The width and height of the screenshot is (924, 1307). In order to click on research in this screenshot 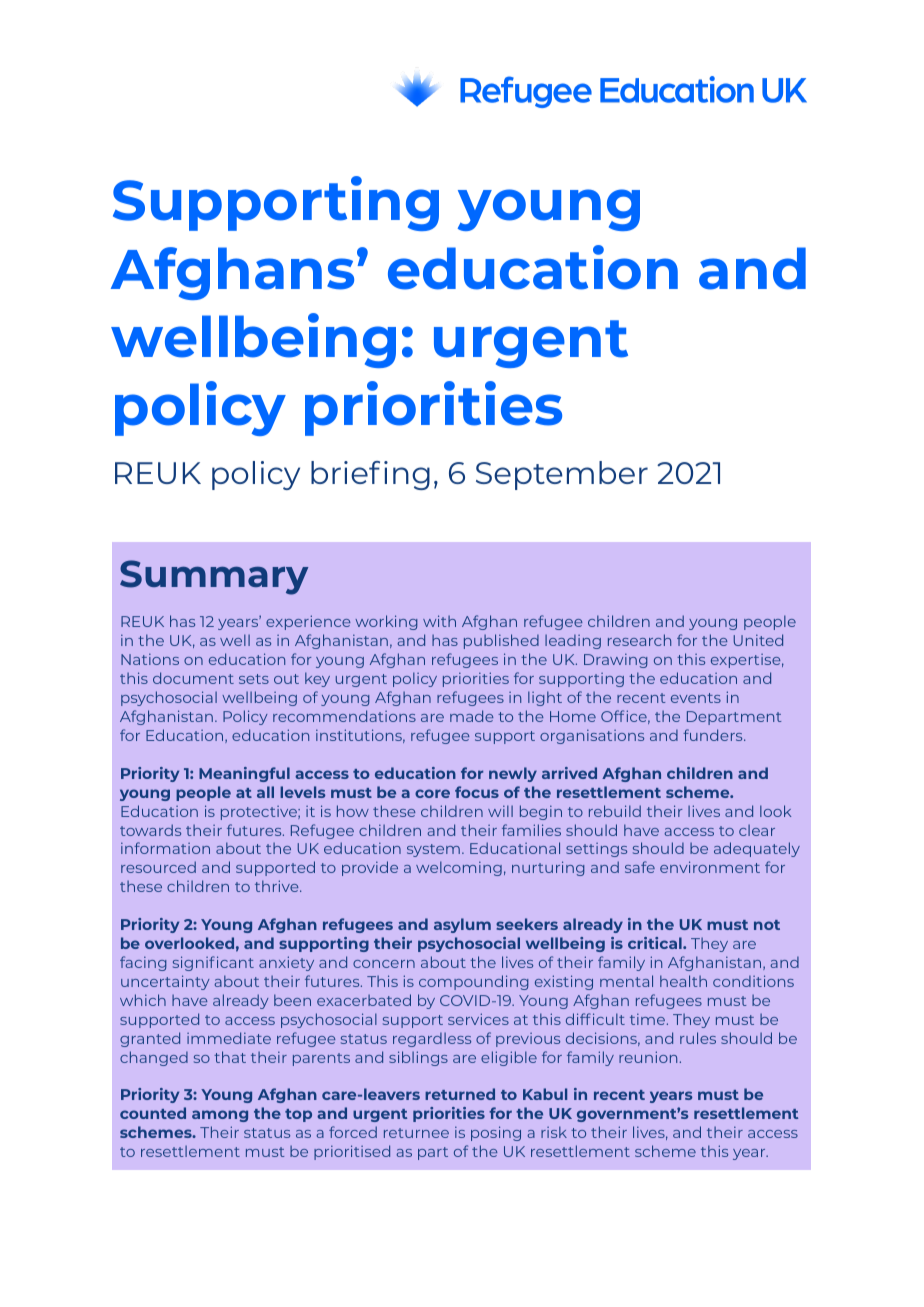, I will do `click(639, 640)`.
